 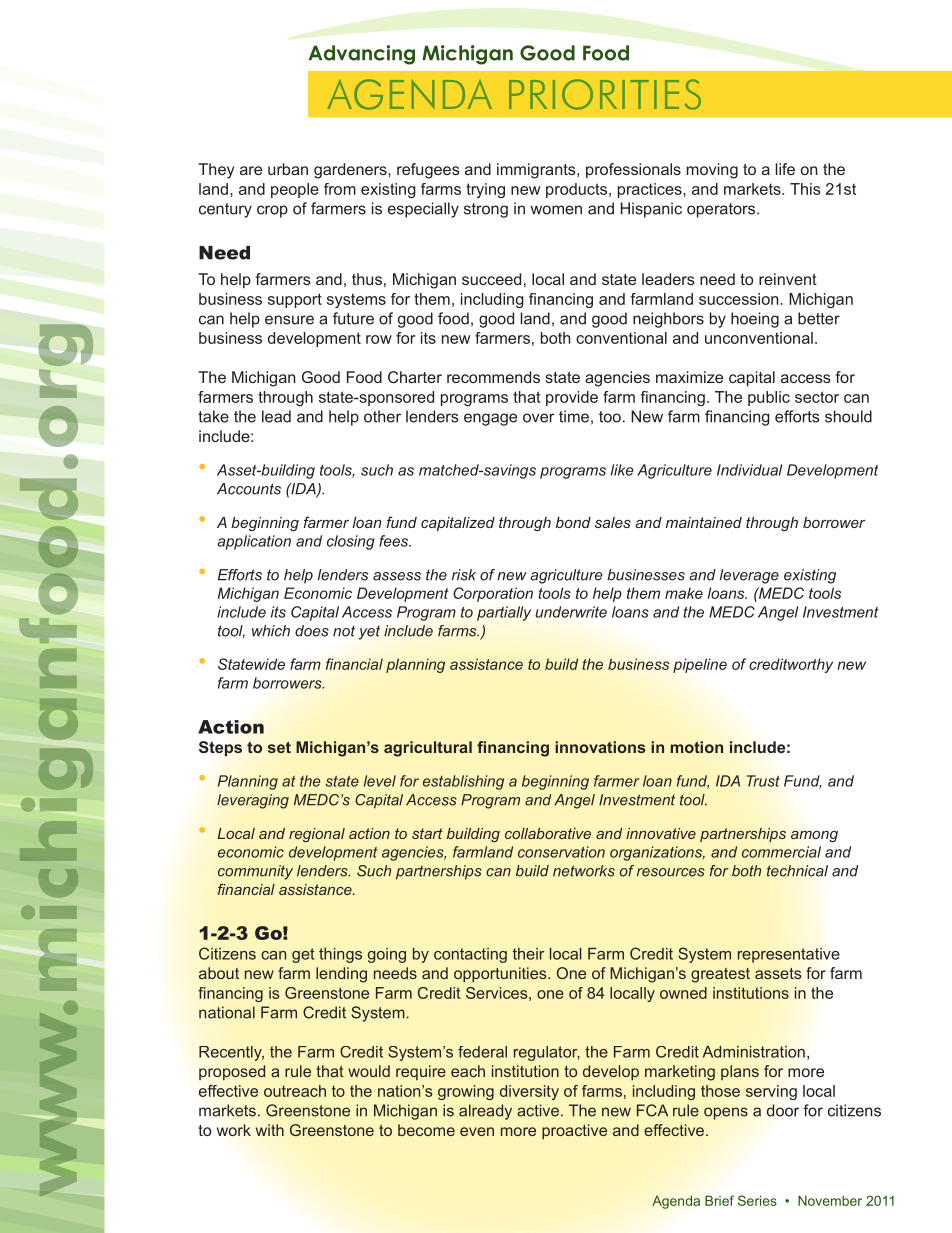 What do you see at coordinates (763, 781) in the screenshot?
I see `Trust` at bounding box center [763, 781].
